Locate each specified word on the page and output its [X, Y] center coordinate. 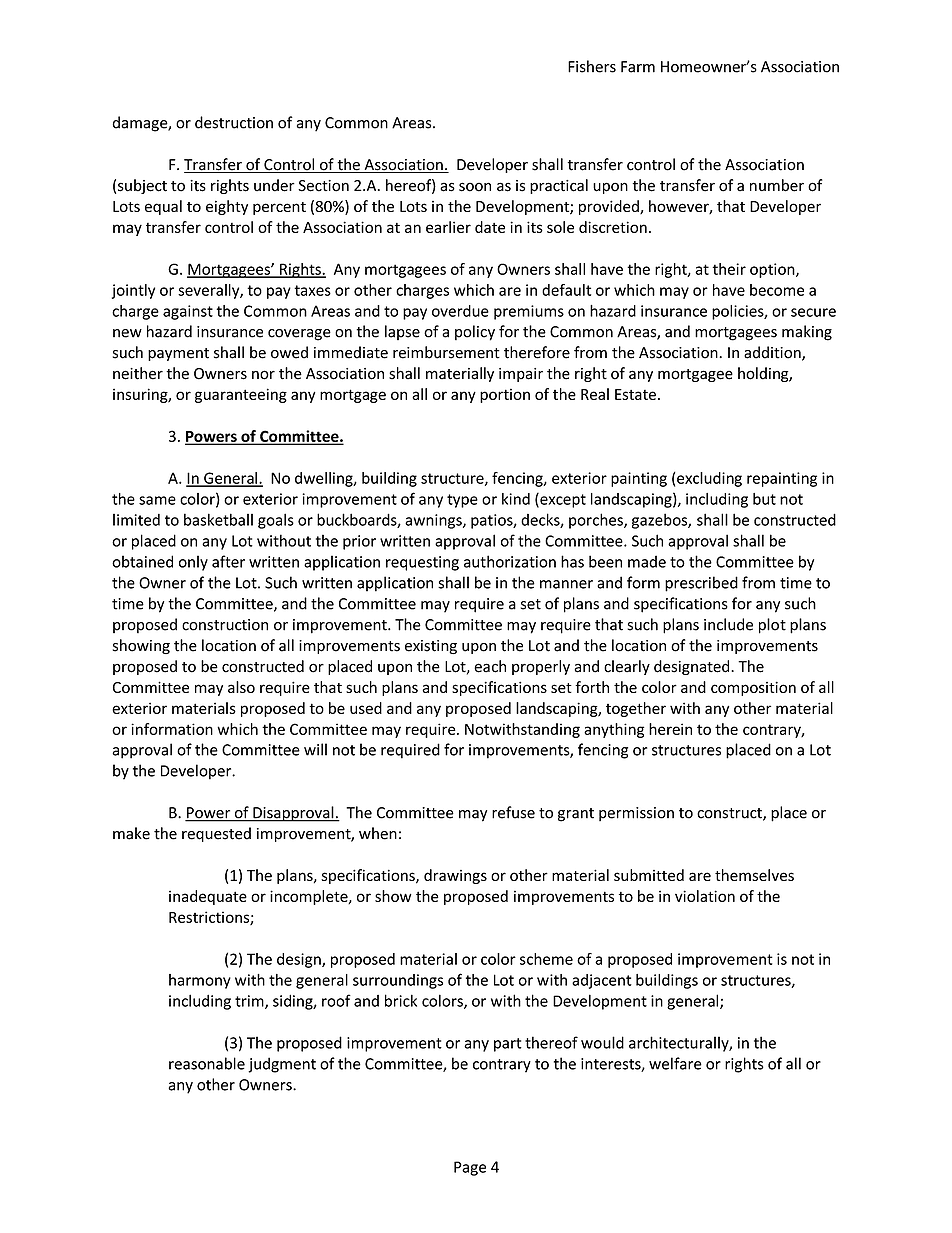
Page [470, 1168]
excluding [709, 479]
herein [670, 729]
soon [475, 187]
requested [216, 834]
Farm [638, 67]
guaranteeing [241, 395]
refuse [513, 812]
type [462, 501]
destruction [234, 122]
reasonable [207, 1063]
